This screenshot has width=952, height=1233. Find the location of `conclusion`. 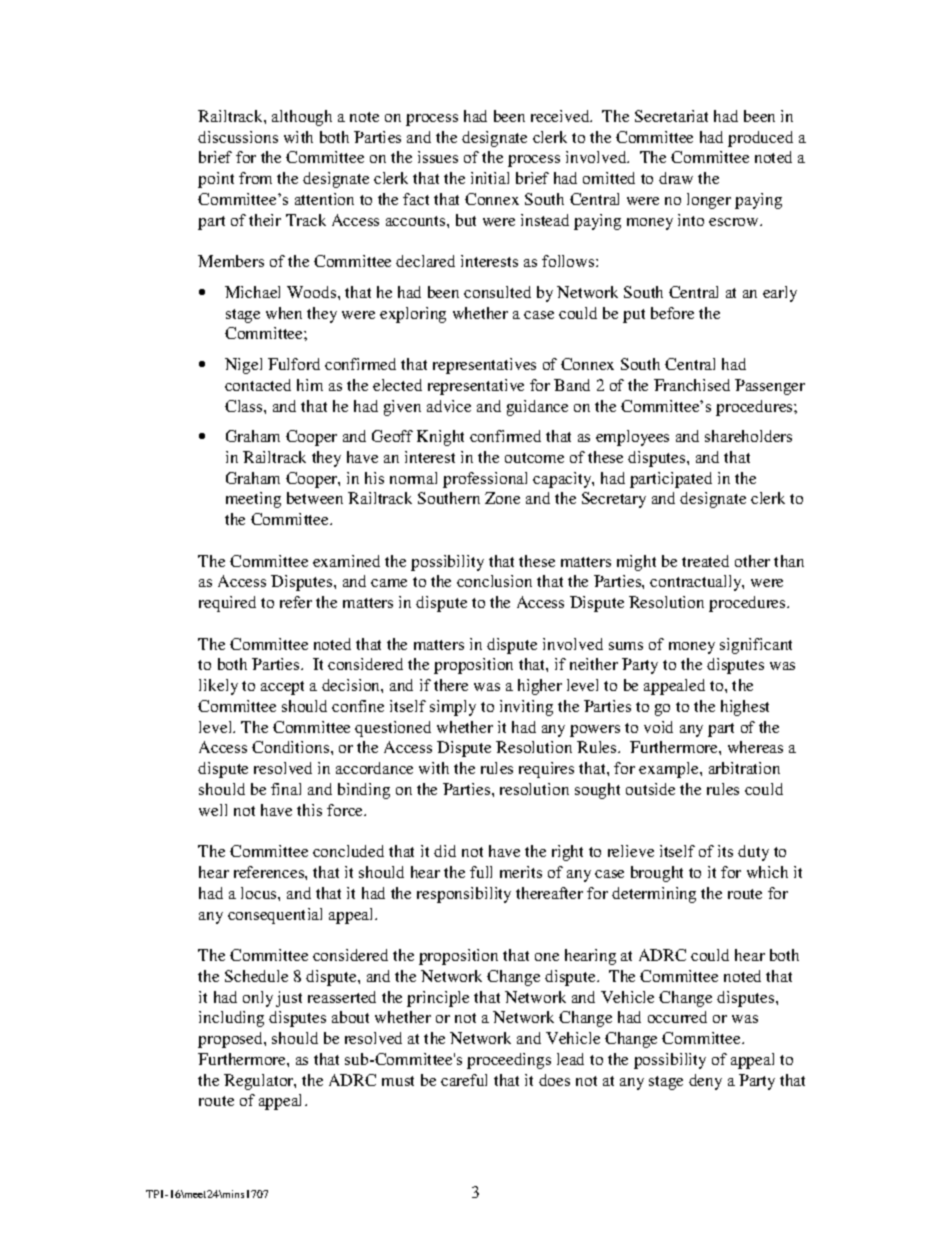

conclusion is located at coordinates (494, 581).
